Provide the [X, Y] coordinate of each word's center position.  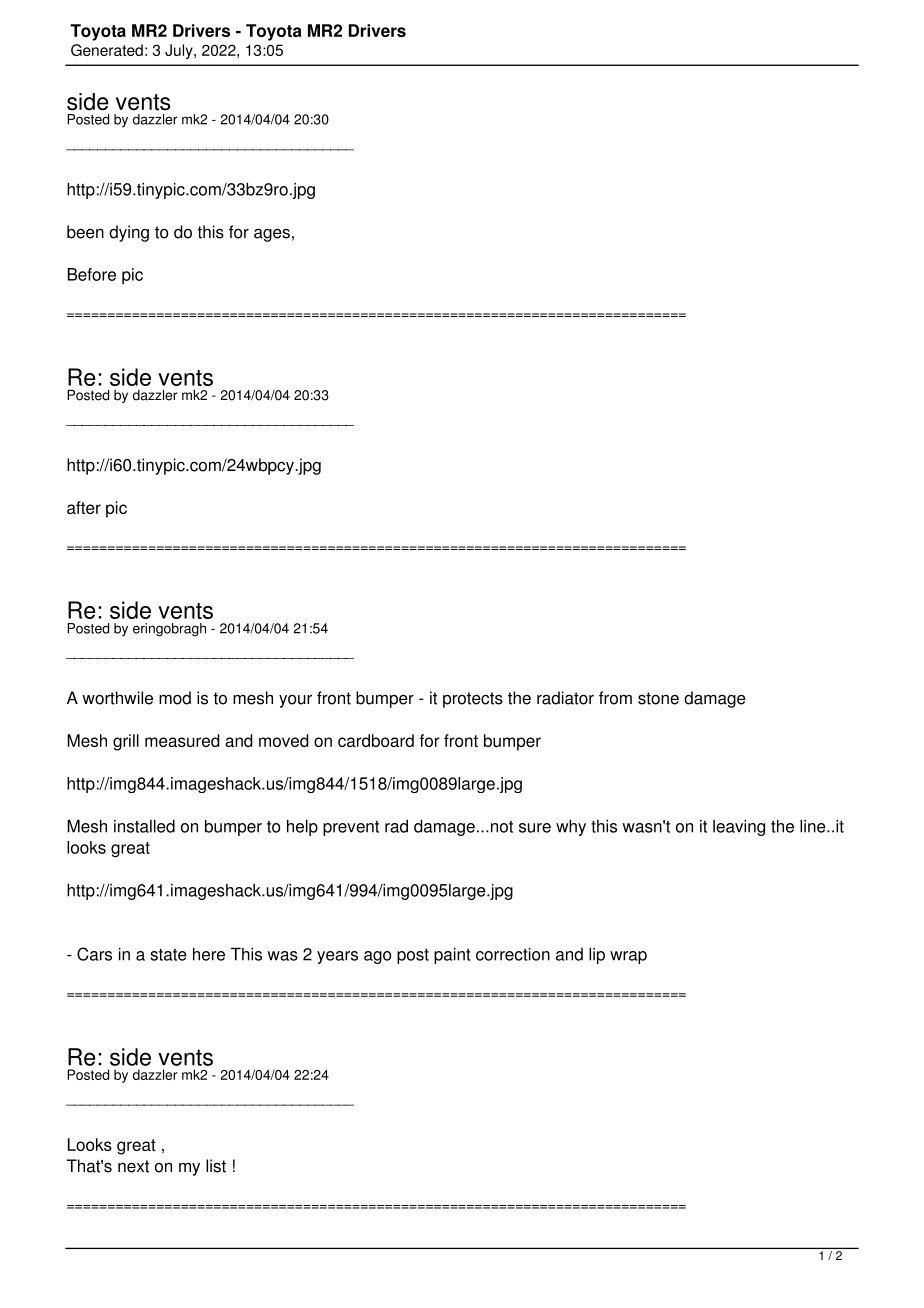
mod [175, 698]
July [180, 51]
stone [658, 698]
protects [473, 700]
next [133, 1166]
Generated [107, 50]
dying [129, 233]
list [216, 1166]
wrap [628, 957]
